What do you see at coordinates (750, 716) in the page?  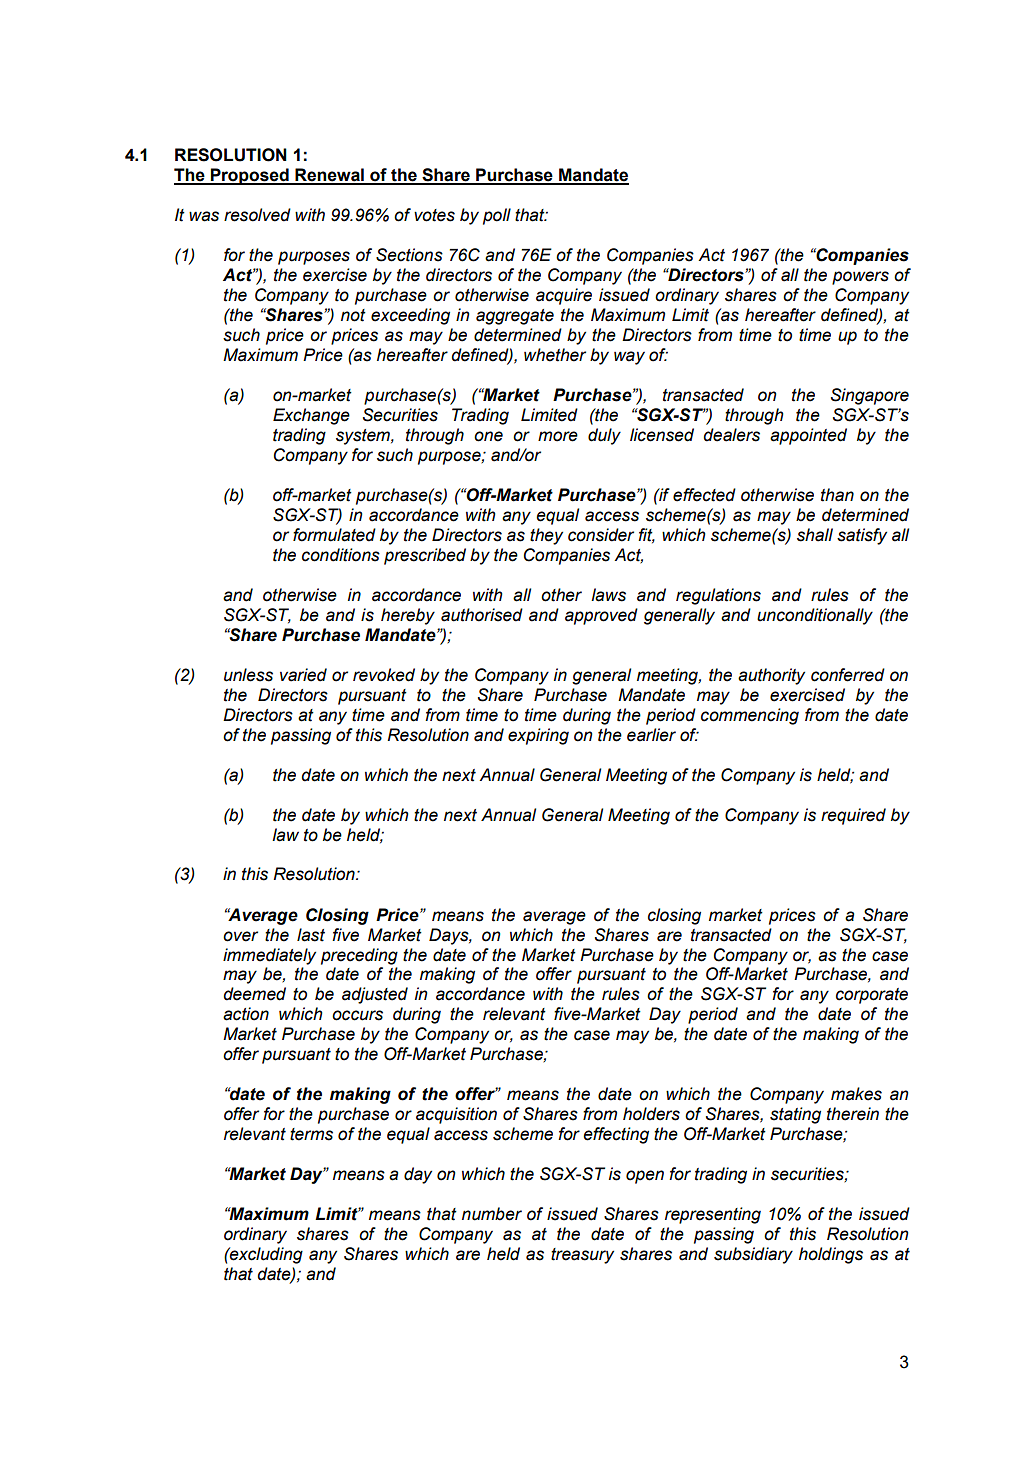 I see `commencing` at bounding box center [750, 716].
